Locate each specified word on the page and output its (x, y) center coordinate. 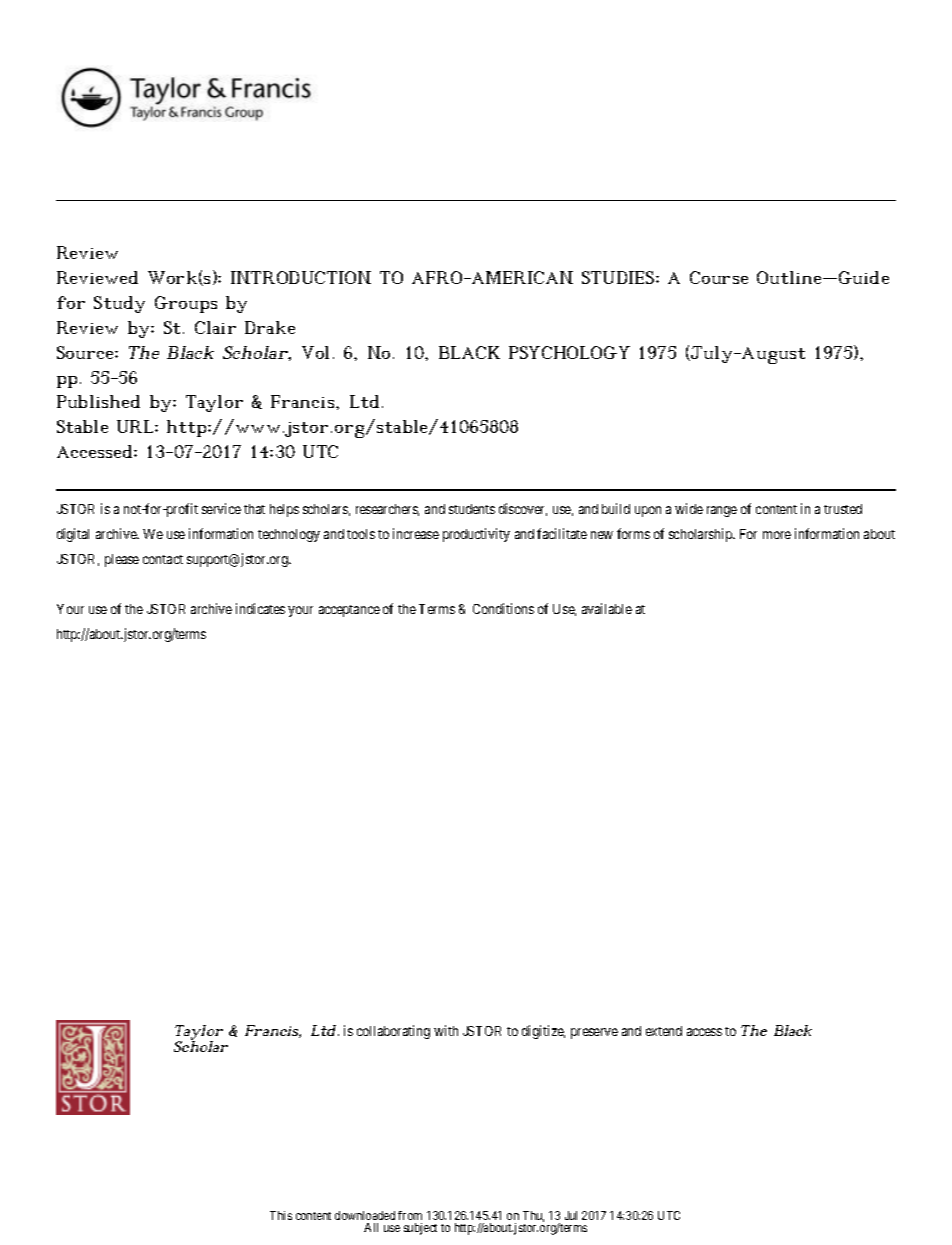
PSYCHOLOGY (569, 352)
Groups (186, 304)
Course (719, 277)
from (410, 1215)
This (281, 1215)
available (607, 608)
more (777, 535)
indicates (260, 608)
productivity (476, 535)
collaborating (393, 1032)
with (446, 1030)
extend (664, 1031)
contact (163, 559)
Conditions (503, 608)
